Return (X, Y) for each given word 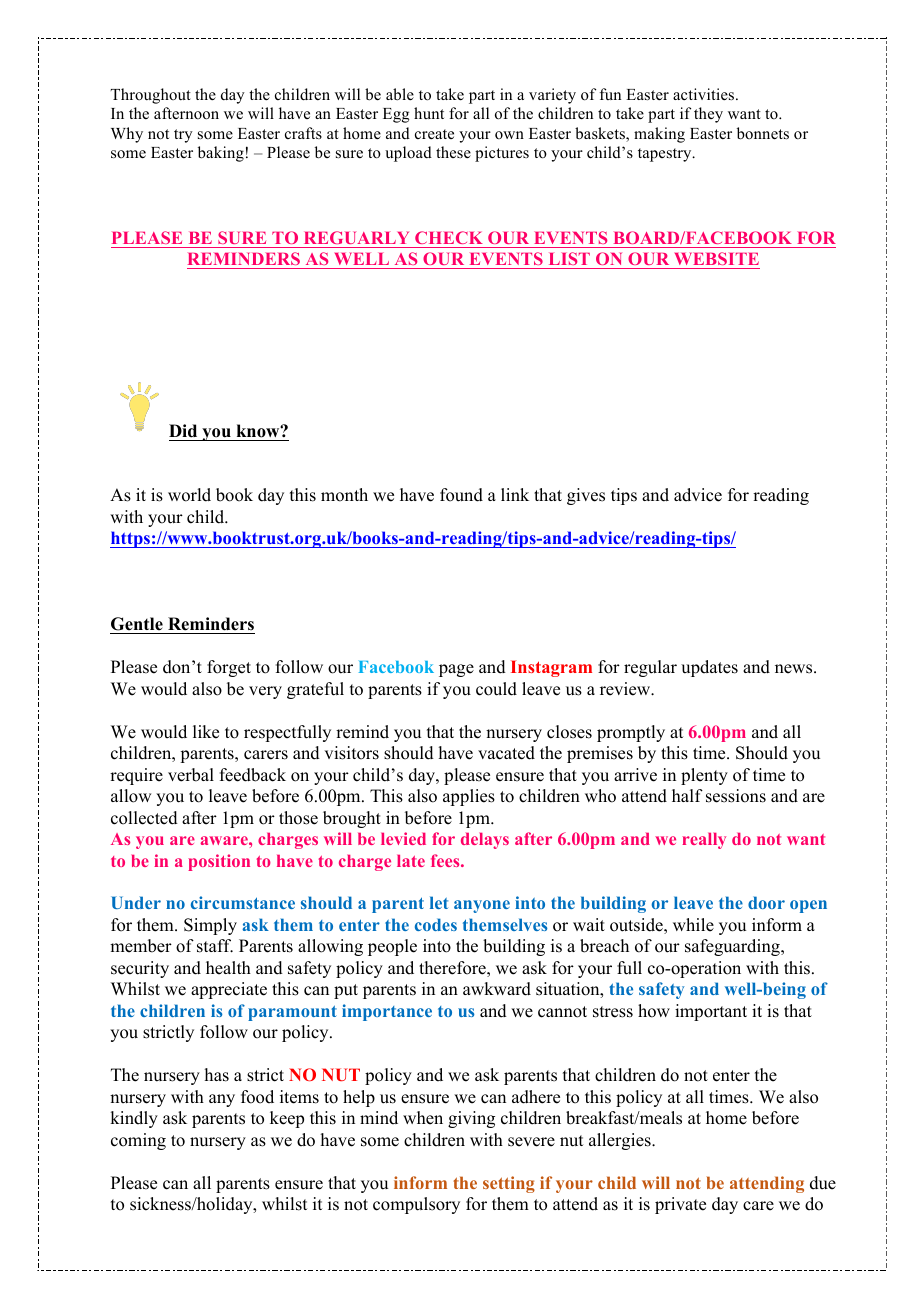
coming (138, 1141)
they (708, 115)
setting (509, 1184)
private (680, 1205)
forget (229, 668)
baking (221, 154)
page (456, 670)
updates (709, 668)
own (509, 135)
